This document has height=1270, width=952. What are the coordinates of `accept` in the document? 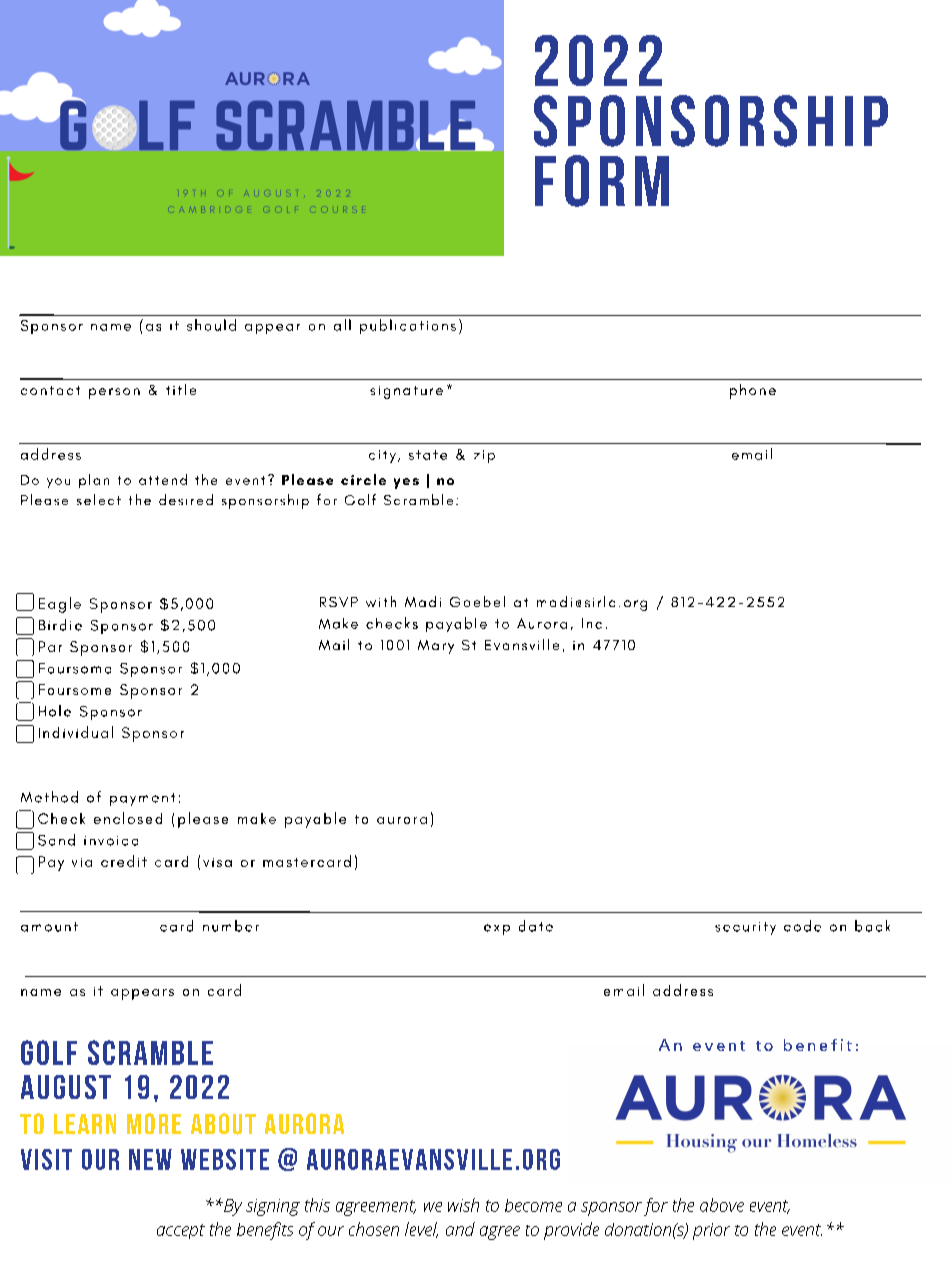 It's located at (181, 1231).
